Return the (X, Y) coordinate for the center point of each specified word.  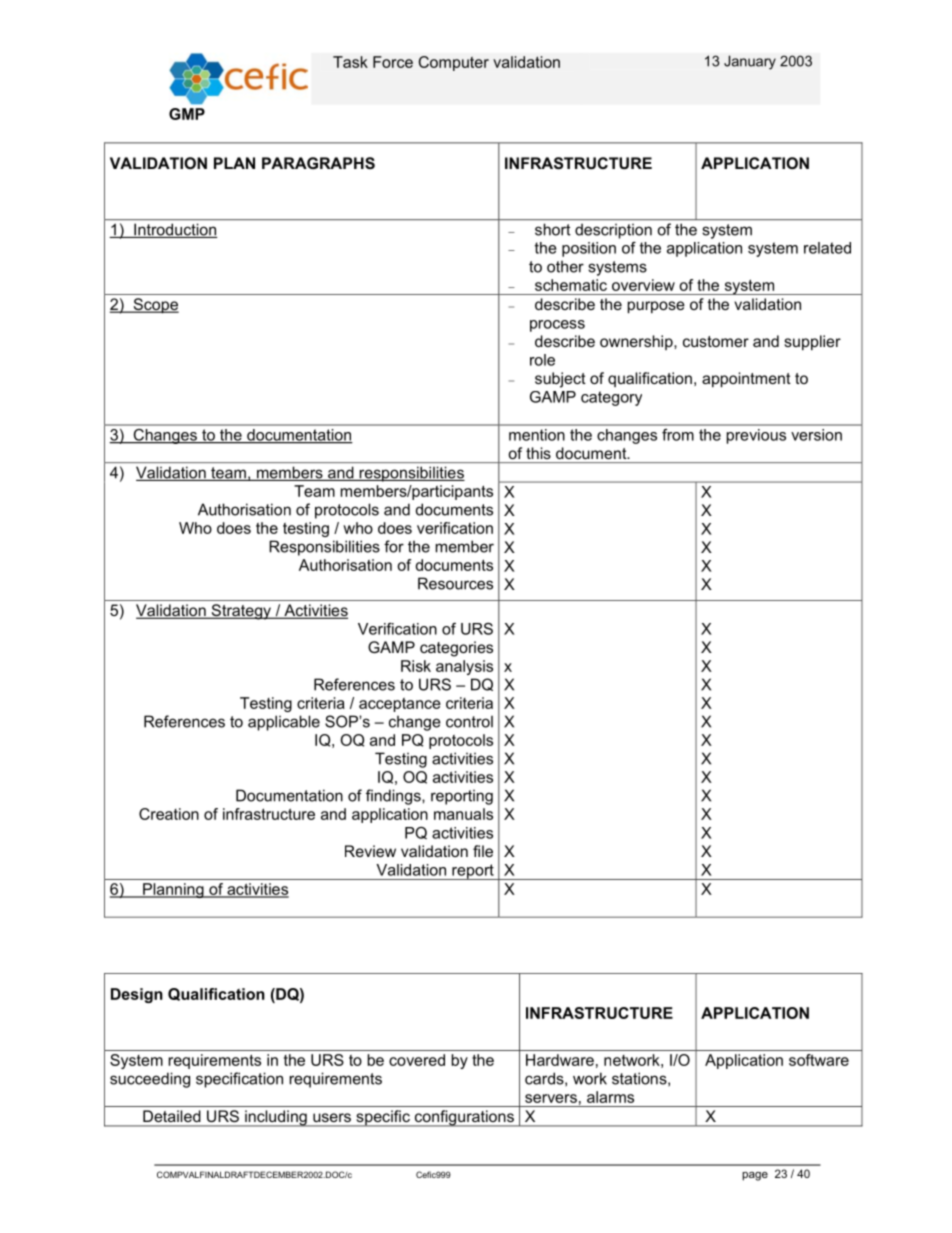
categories (456, 649)
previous (756, 436)
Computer (454, 63)
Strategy (241, 612)
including (276, 1118)
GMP (187, 114)
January (750, 62)
